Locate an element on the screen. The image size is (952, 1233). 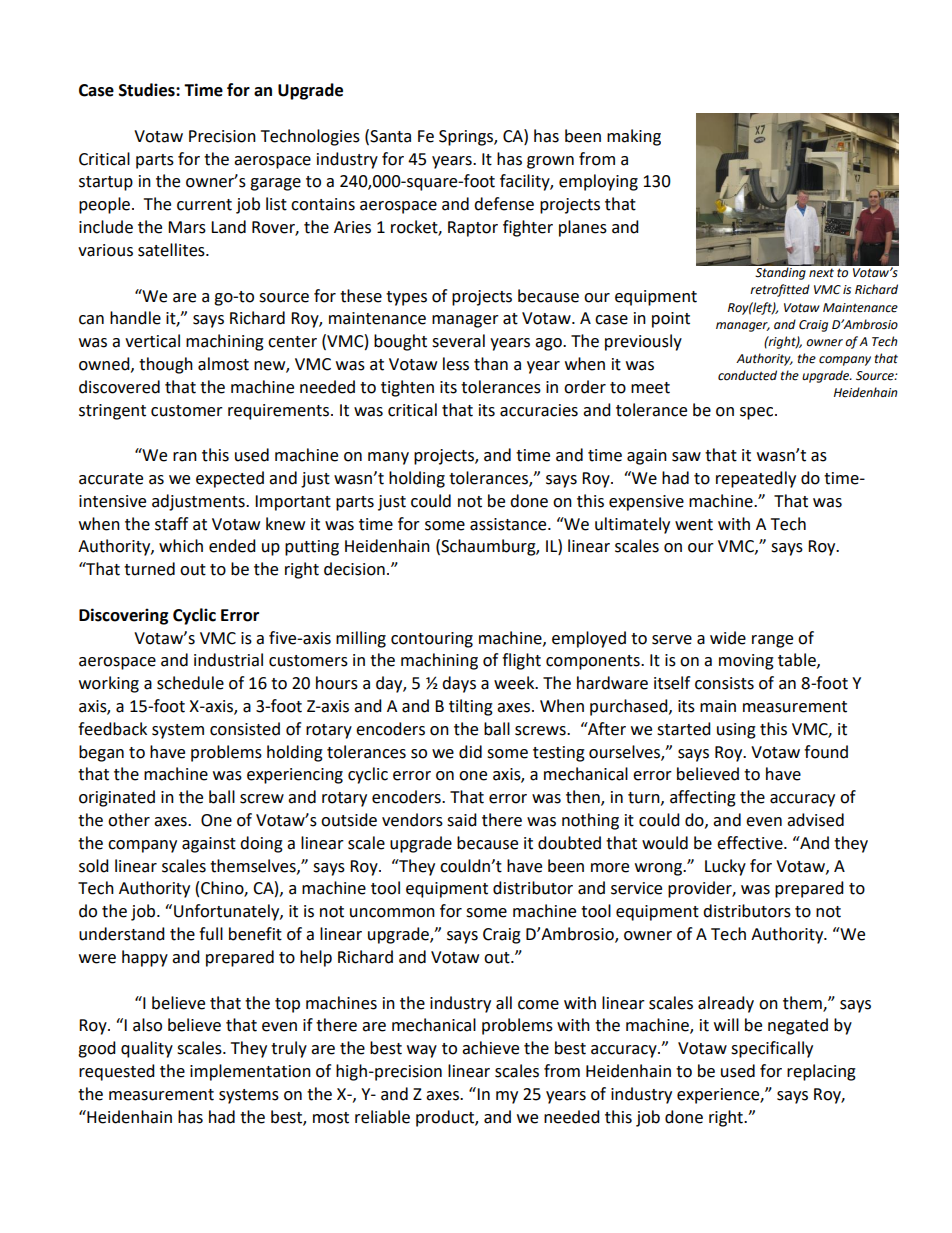
quality is located at coordinates (147, 1049).
